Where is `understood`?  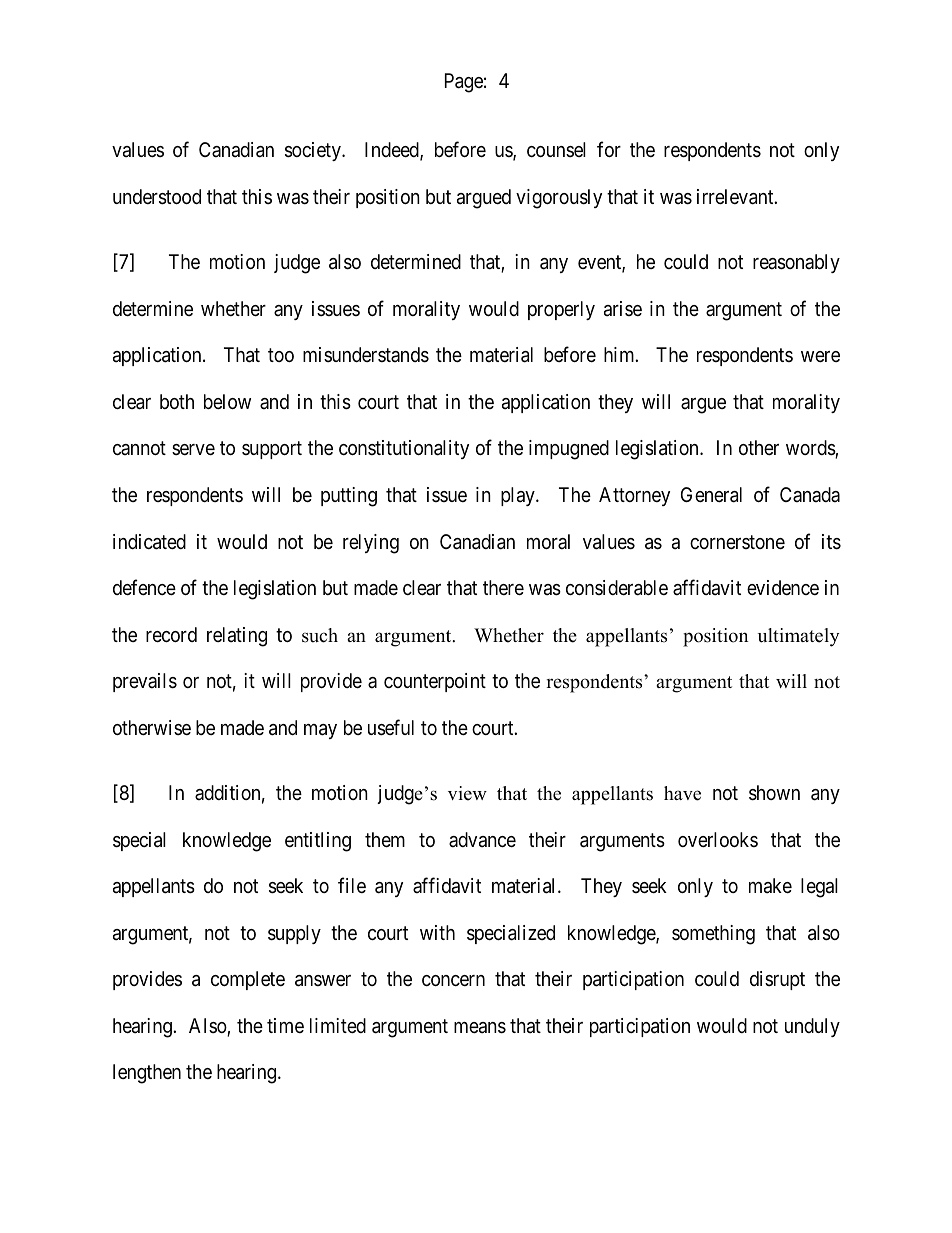
understood is located at coordinates (157, 197).
